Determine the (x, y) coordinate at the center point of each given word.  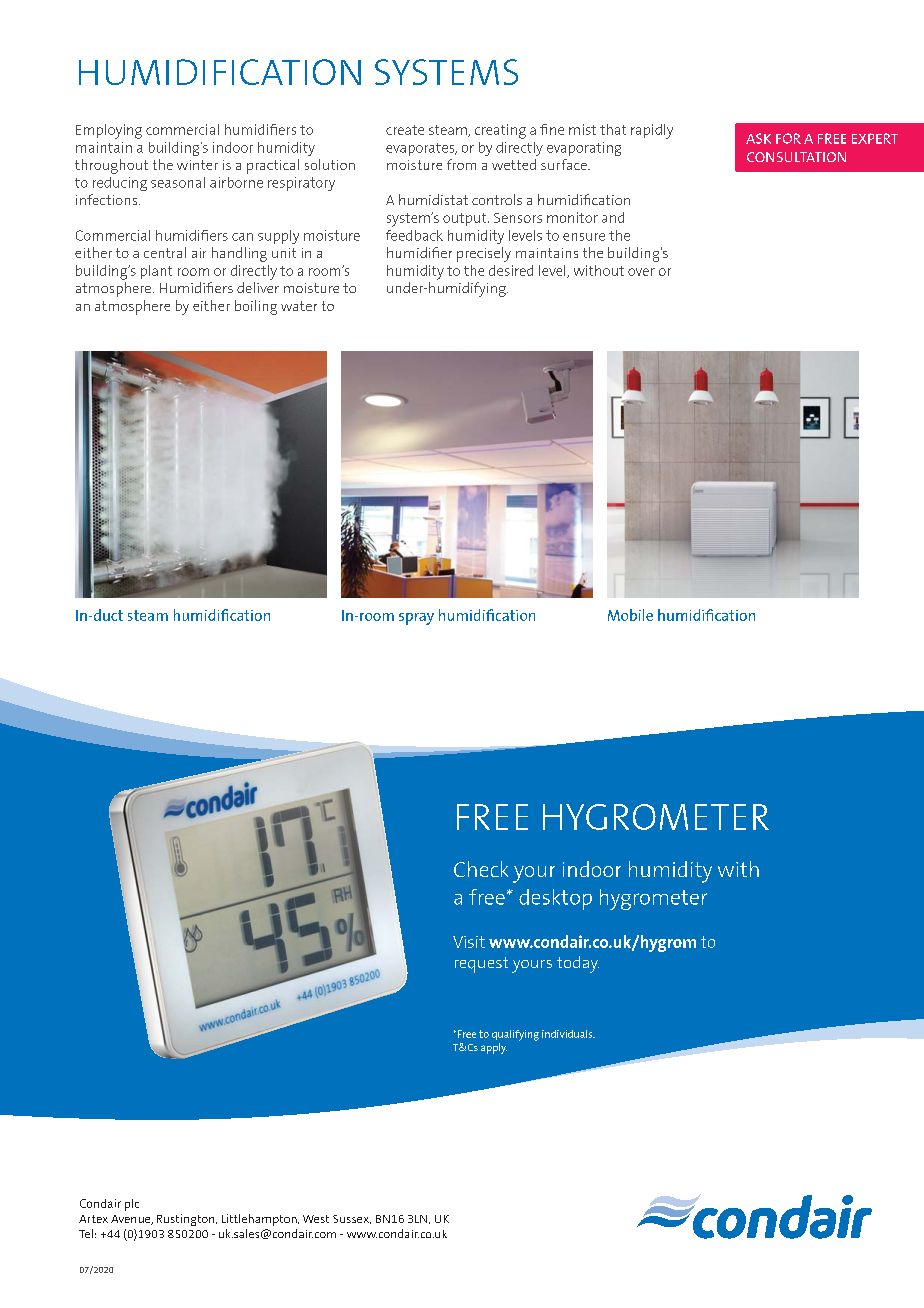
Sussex (352, 1219)
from (461, 164)
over (641, 272)
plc (132, 1205)
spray (416, 619)
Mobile (630, 615)
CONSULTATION (796, 157)
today (578, 964)
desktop (555, 899)
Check (481, 869)
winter (197, 165)
